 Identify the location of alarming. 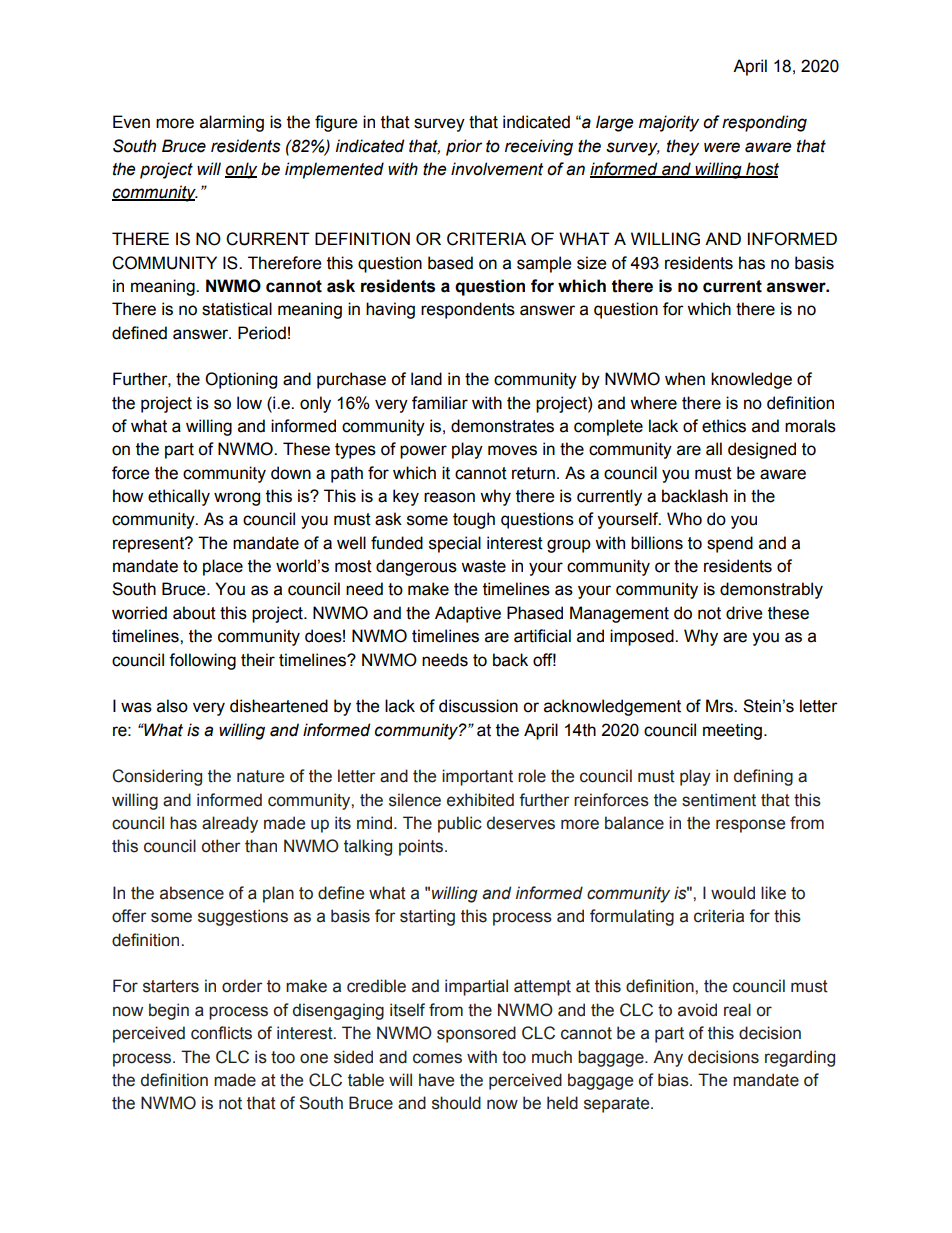
(232, 123).
